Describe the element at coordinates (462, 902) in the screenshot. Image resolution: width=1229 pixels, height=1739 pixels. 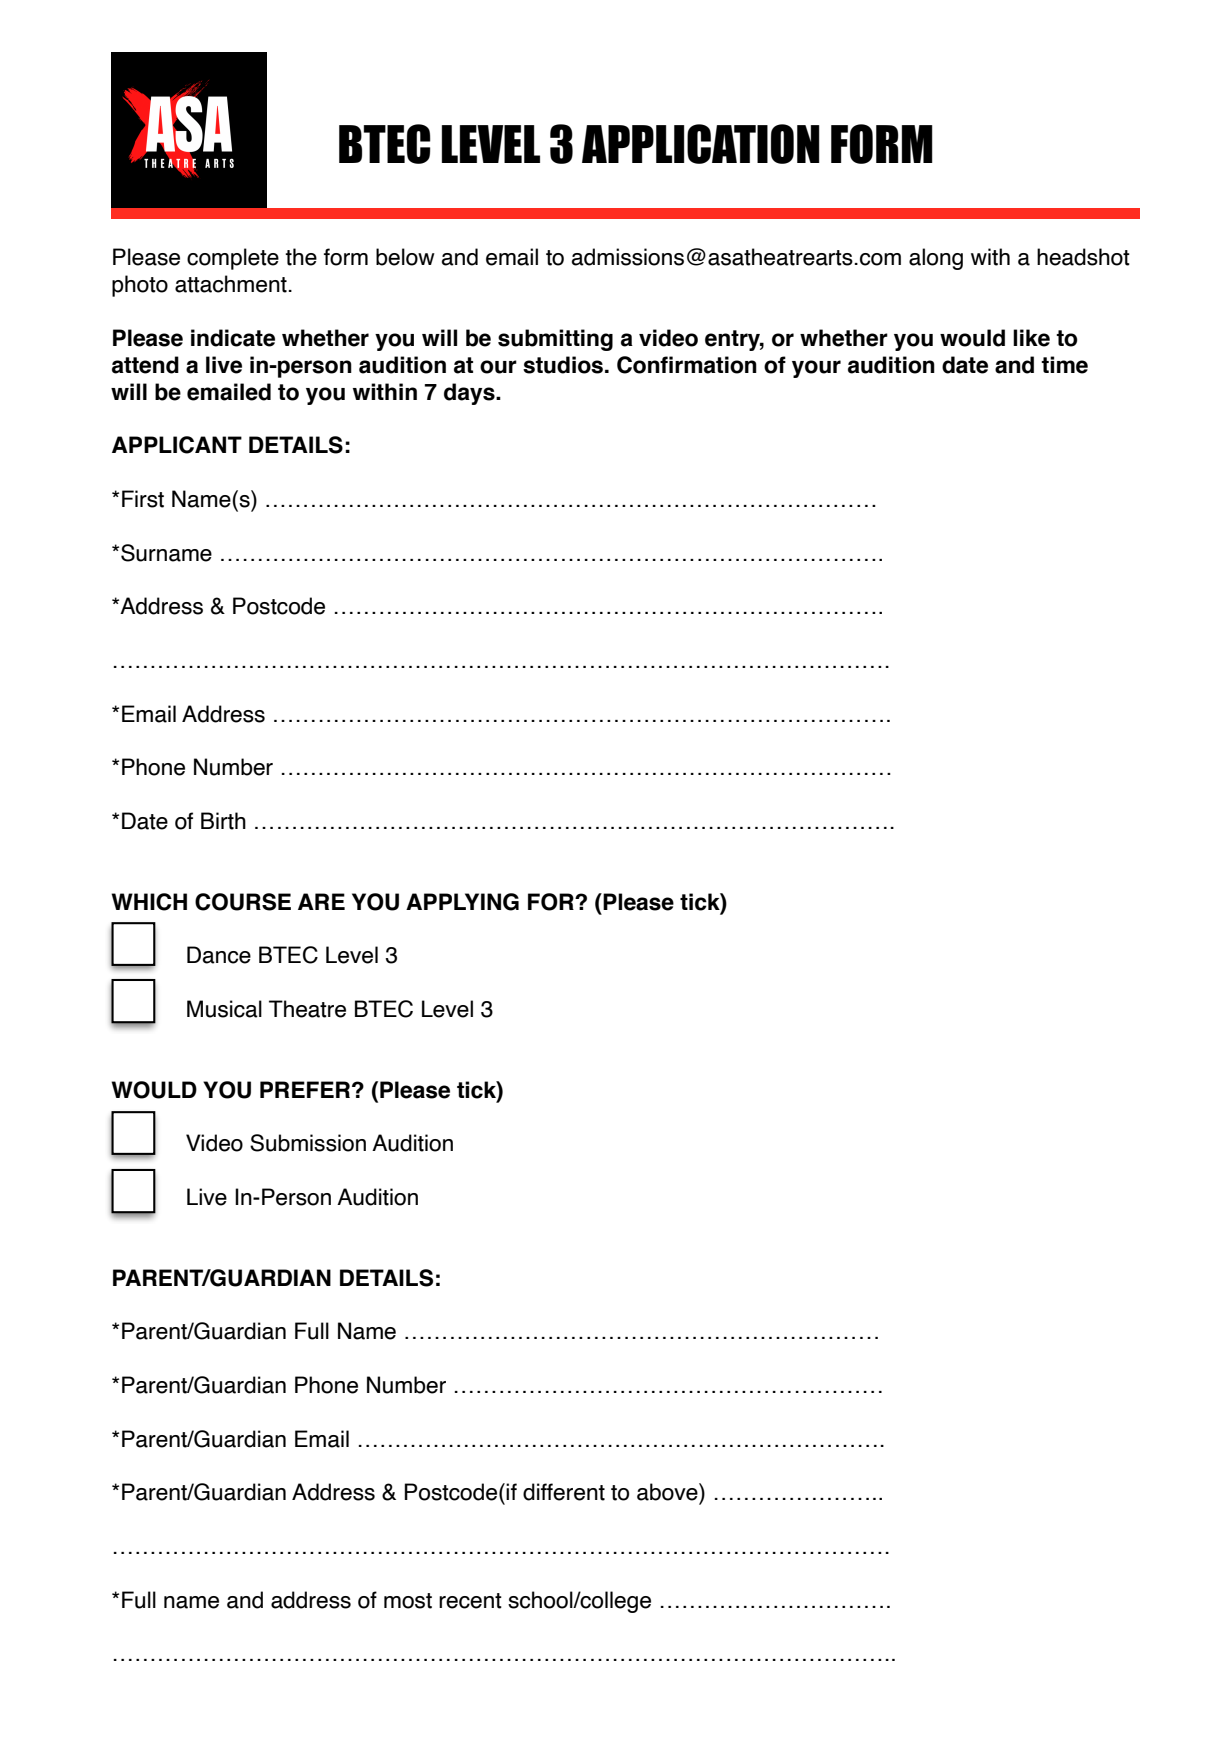
I see `APPLYING` at that location.
